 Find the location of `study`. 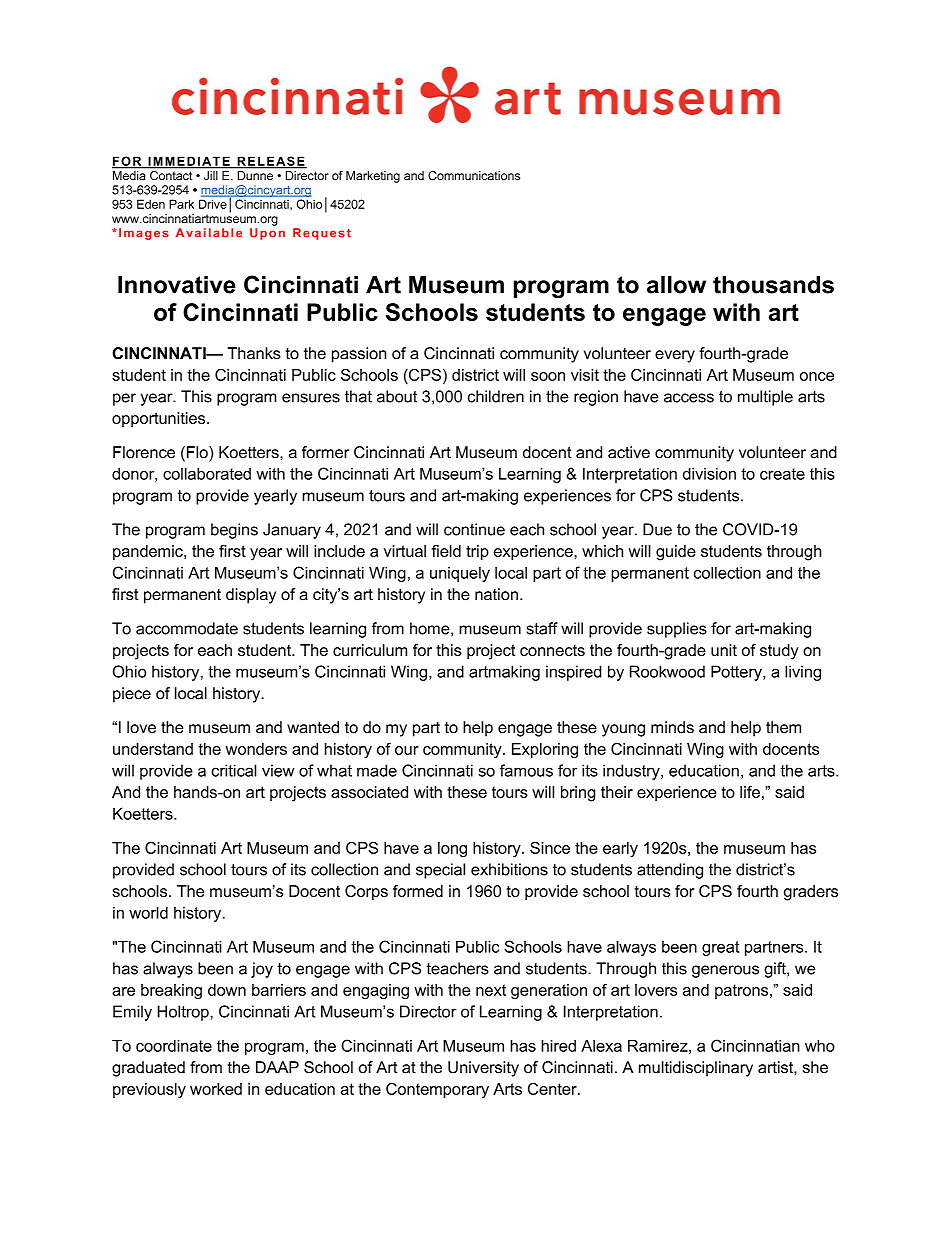

study is located at coordinates (779, 652).
